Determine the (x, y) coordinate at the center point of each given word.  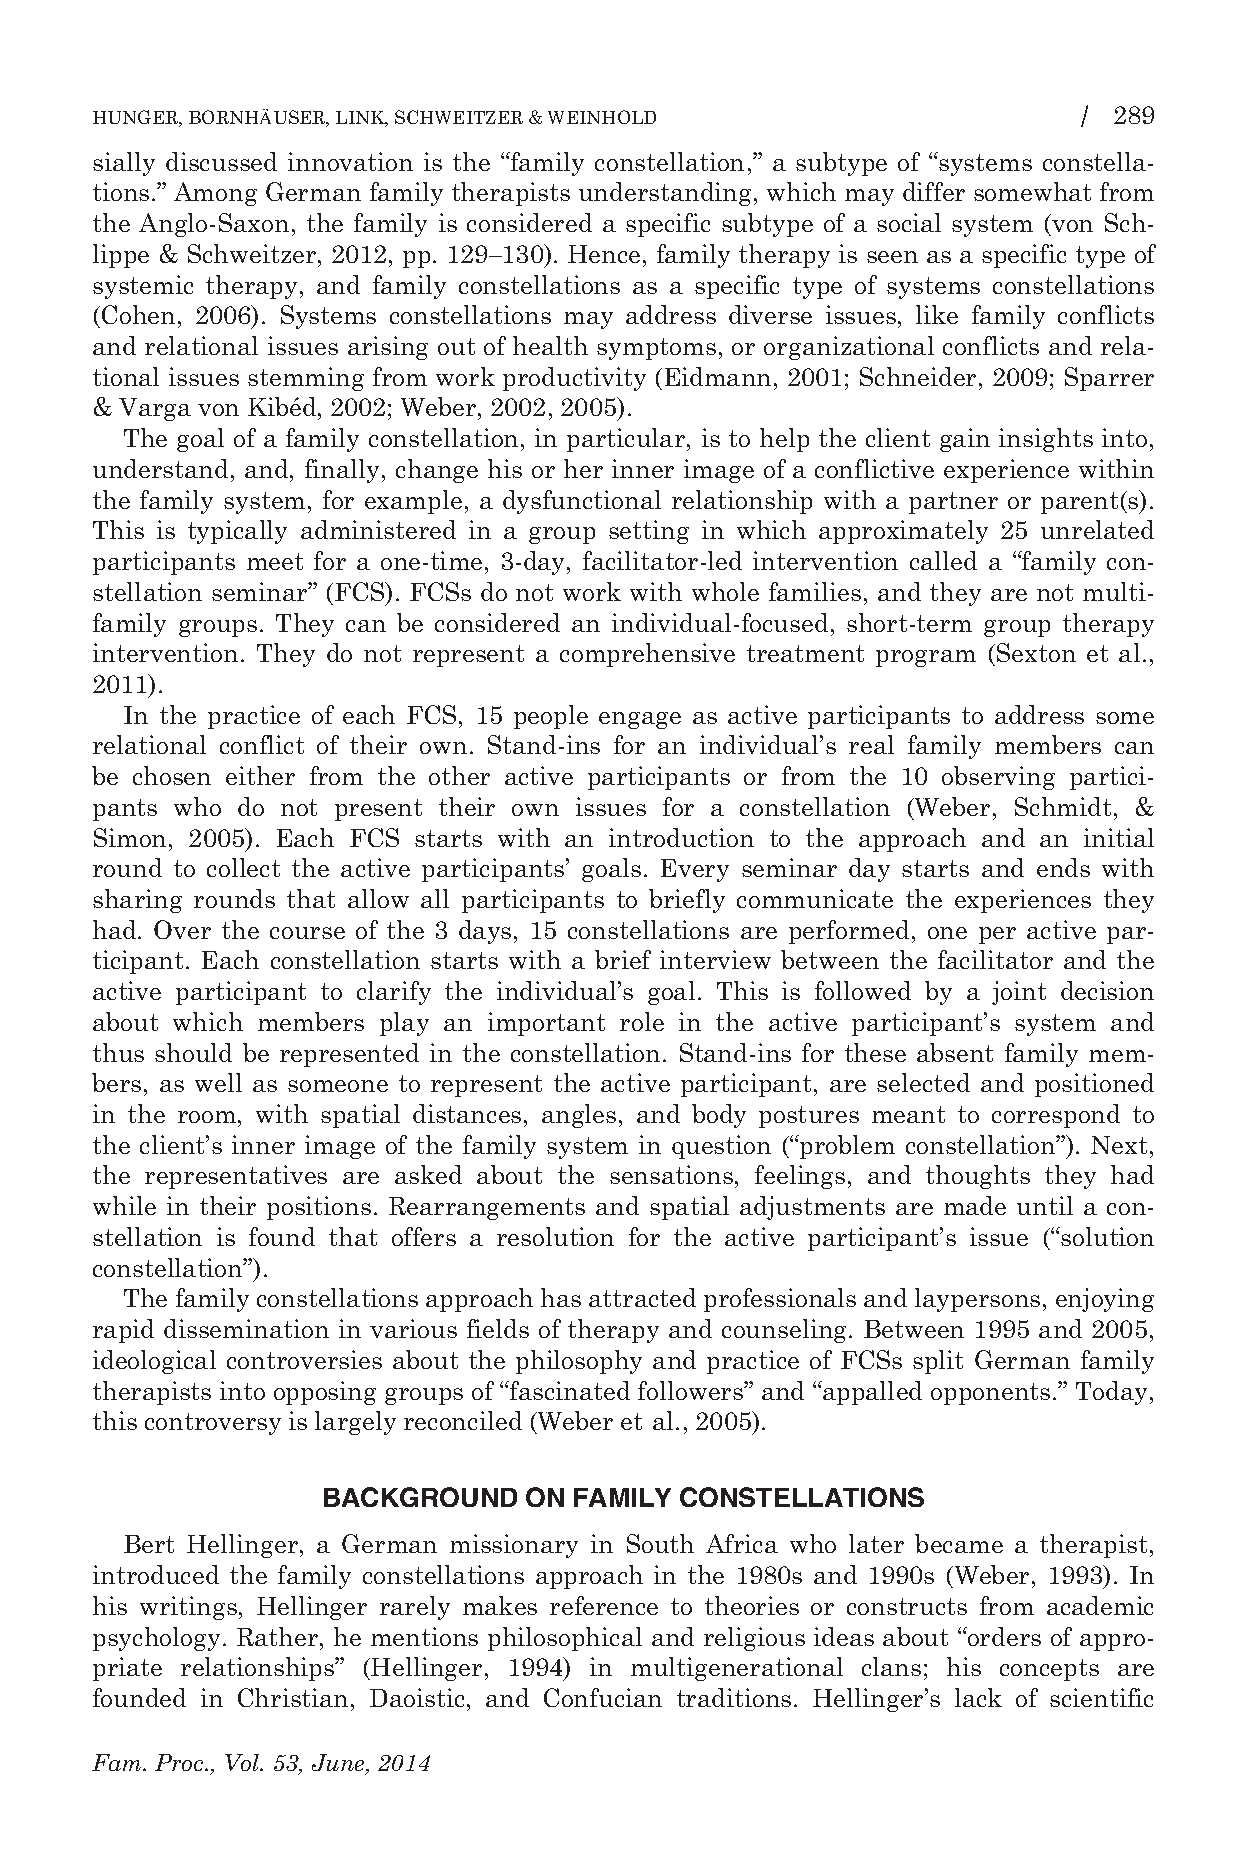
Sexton (1036, 652)
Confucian (603, 1697)
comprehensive (647, 655)
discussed (221, 161)
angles (579, 1116)
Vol (243, 1762)
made (975, 1205)
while (124, 1205)
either (260, 775)
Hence (604, 254)
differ (934, 191)
